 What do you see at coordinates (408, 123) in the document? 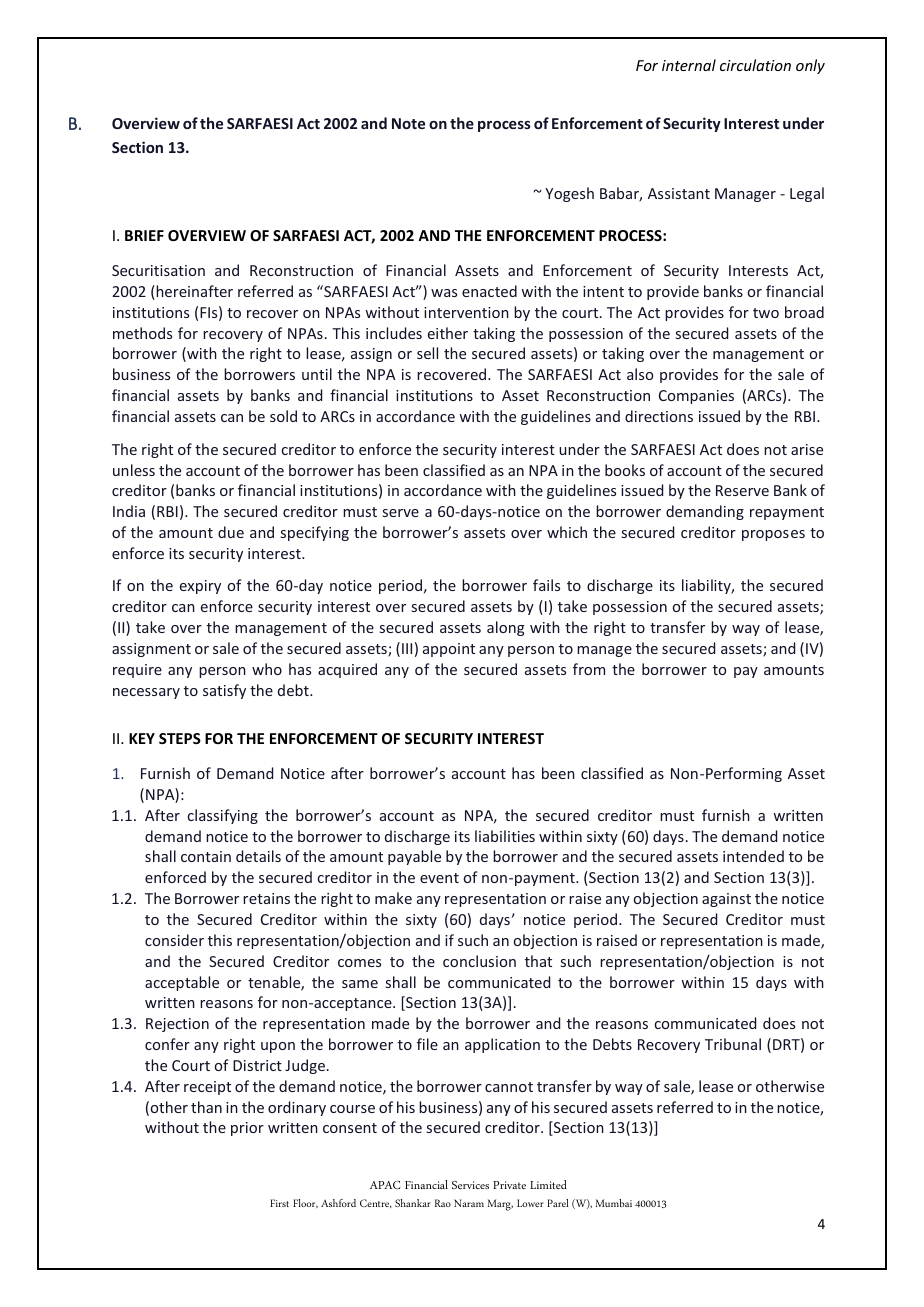
I see `Note` at bounding box center [408, 123].
